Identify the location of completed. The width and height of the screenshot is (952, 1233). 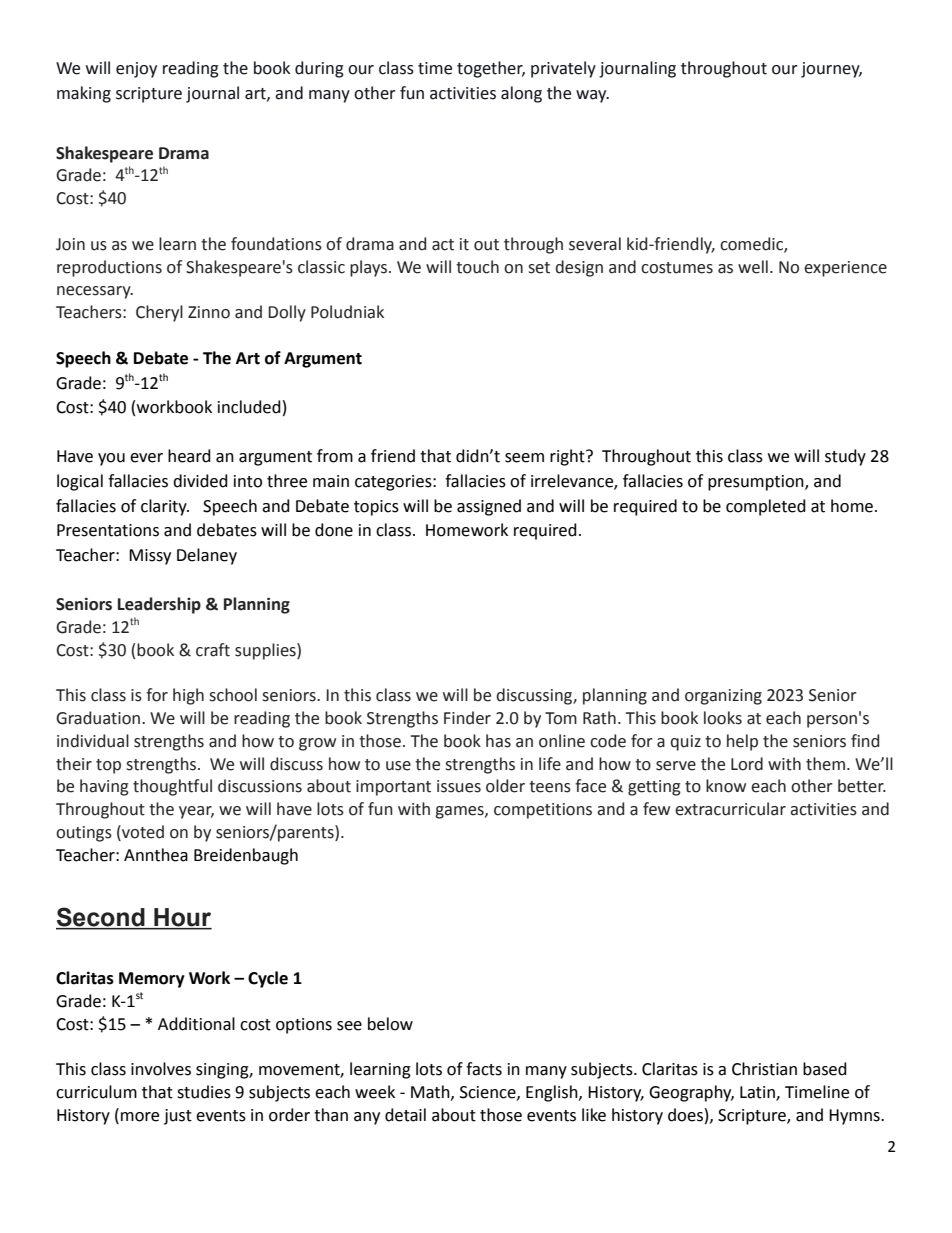
(766, 507).
